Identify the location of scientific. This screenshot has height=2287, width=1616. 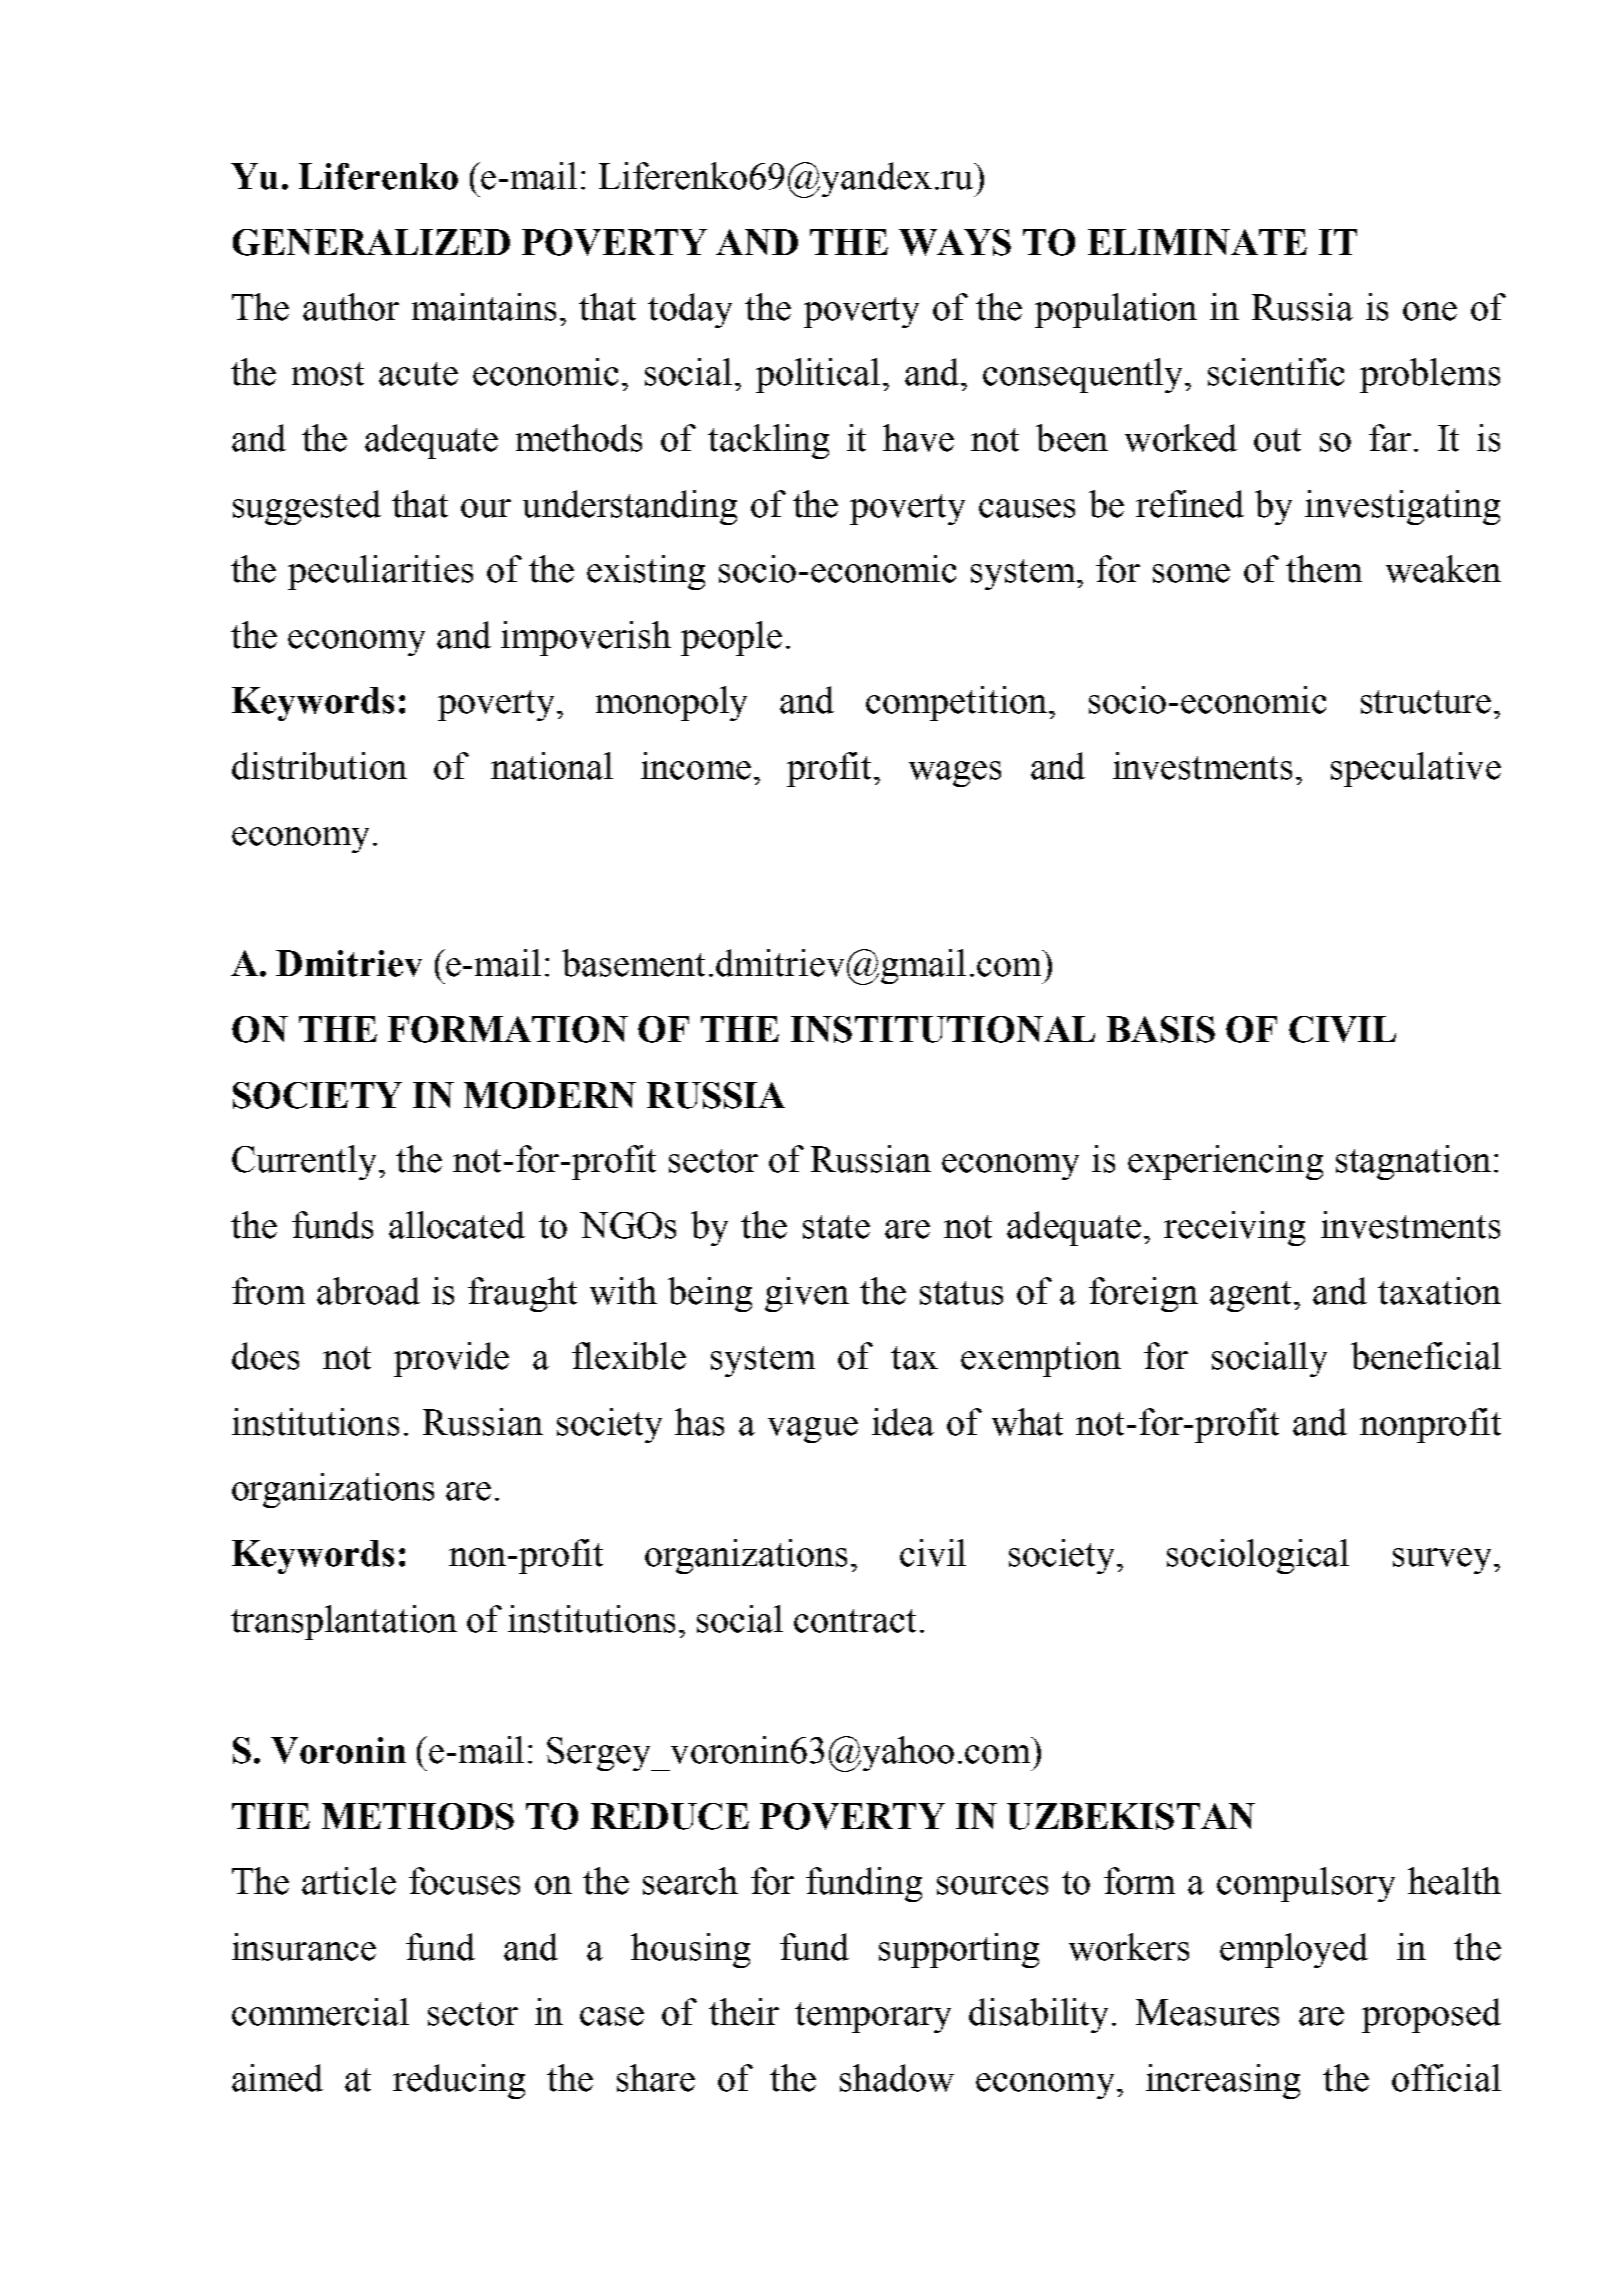
(1276, 372).
